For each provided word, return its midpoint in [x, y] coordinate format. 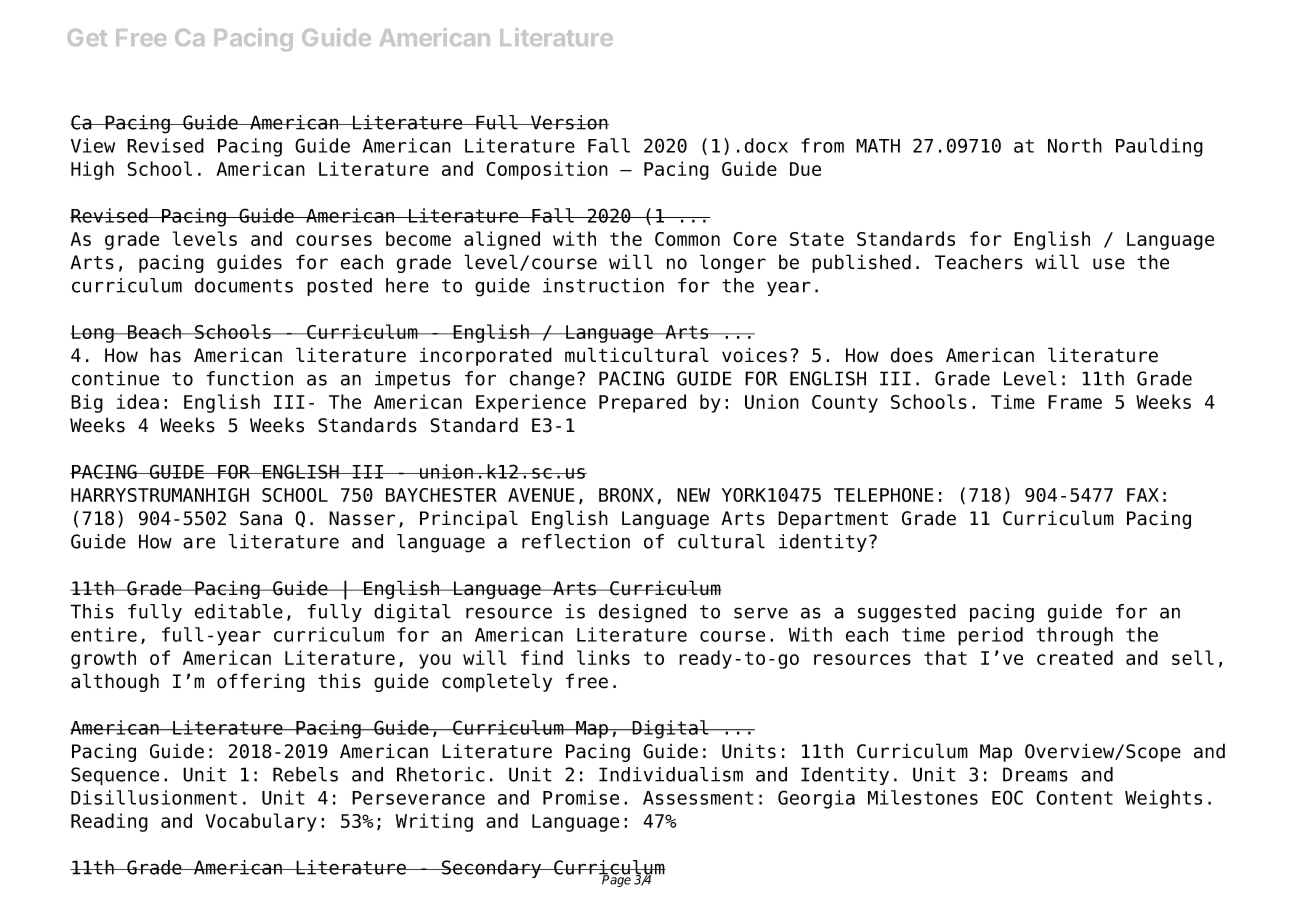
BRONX [626, 495]
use [1109, 264]
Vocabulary [261, 822]
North [1075, 145]
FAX [1143, 495]
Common [687, 239]
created [1075, 657]
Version [569, 122]
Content [1074, 797]
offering [261, 682]
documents [244, 285]
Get [87, 37]
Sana [261, 518]
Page [615, 880]
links [603, 657]
